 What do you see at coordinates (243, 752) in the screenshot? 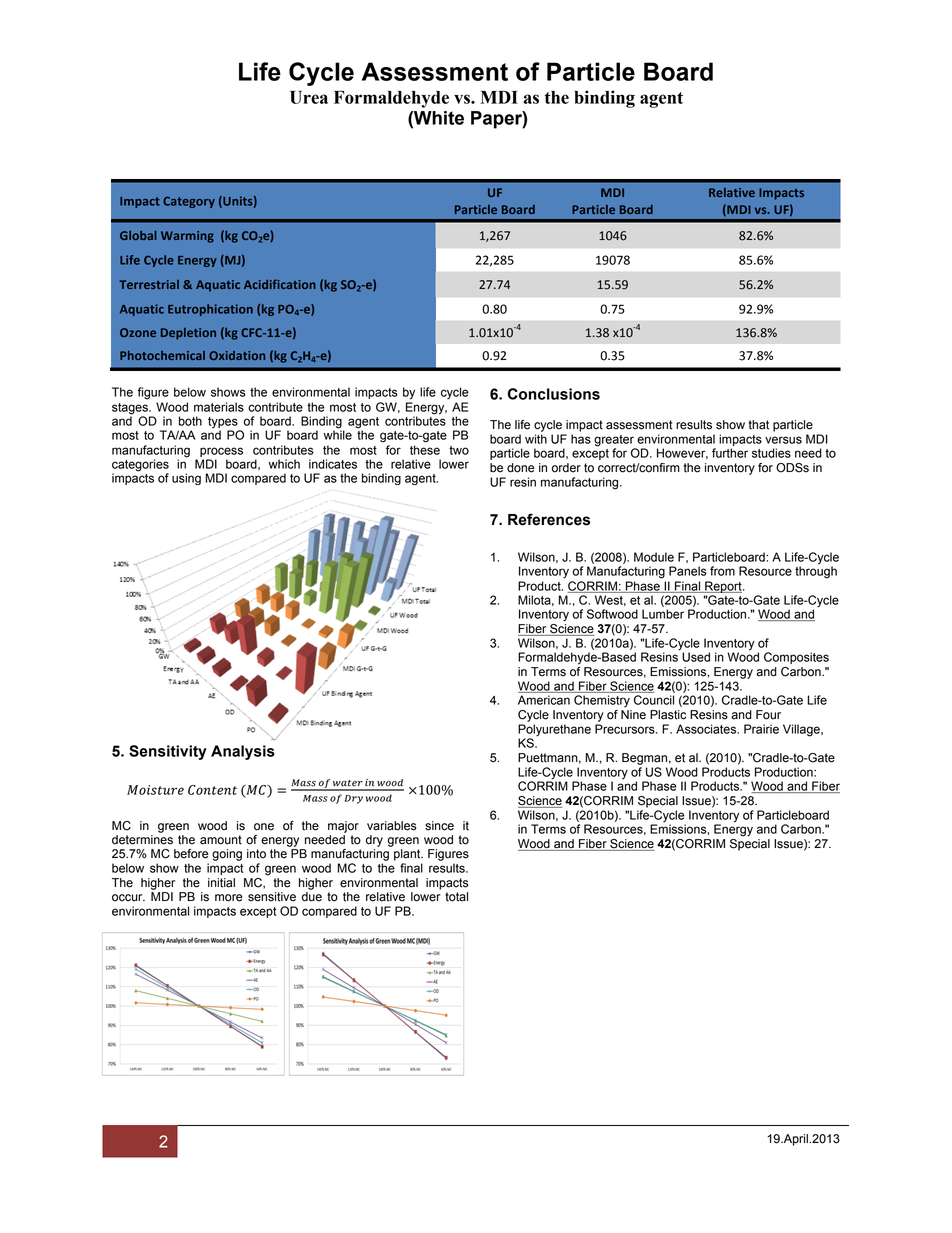
I see `Analysis` at bounding box center [243, 752].
